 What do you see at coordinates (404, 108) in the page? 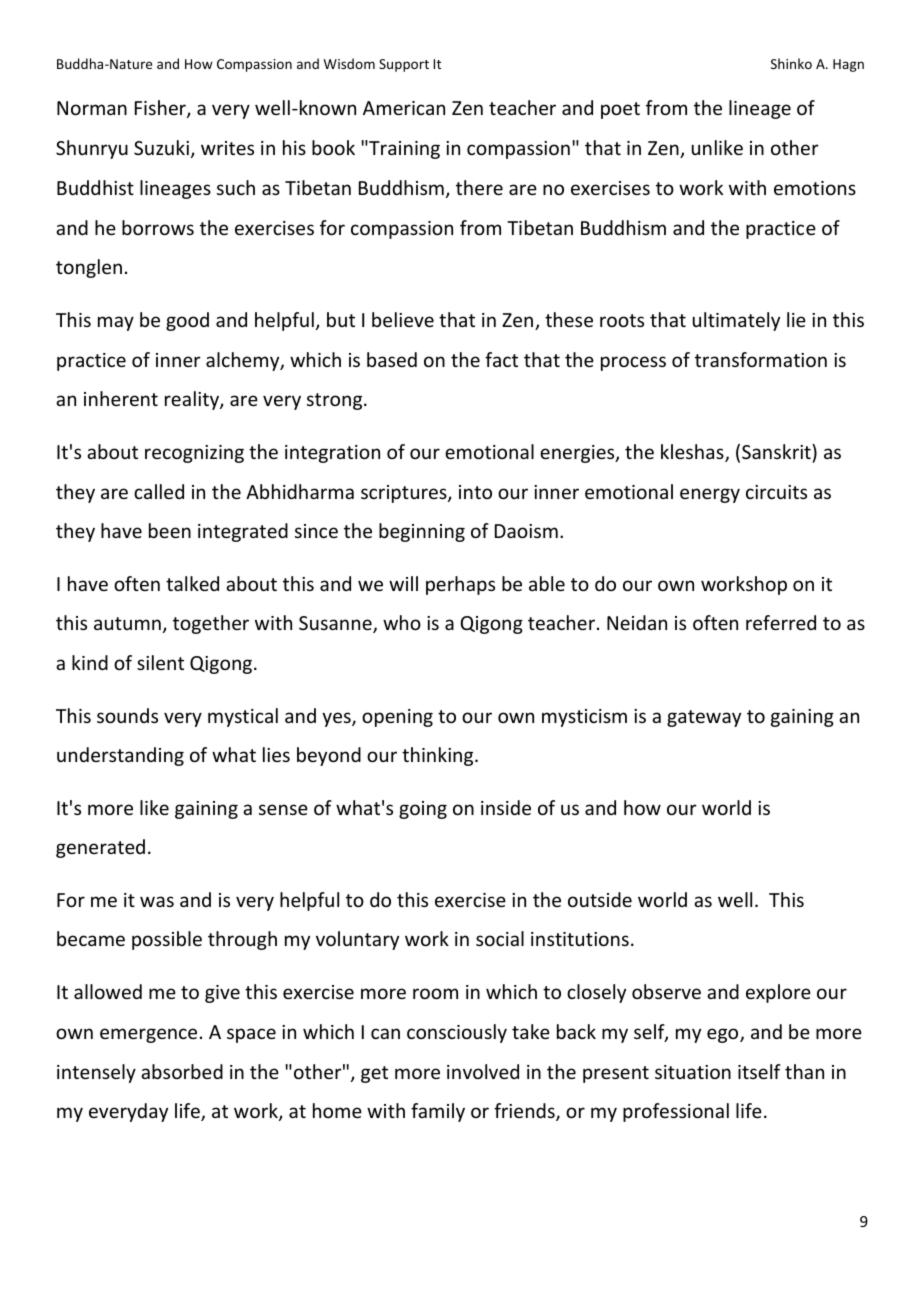
I see `American` at bounding box center [404, 108].
